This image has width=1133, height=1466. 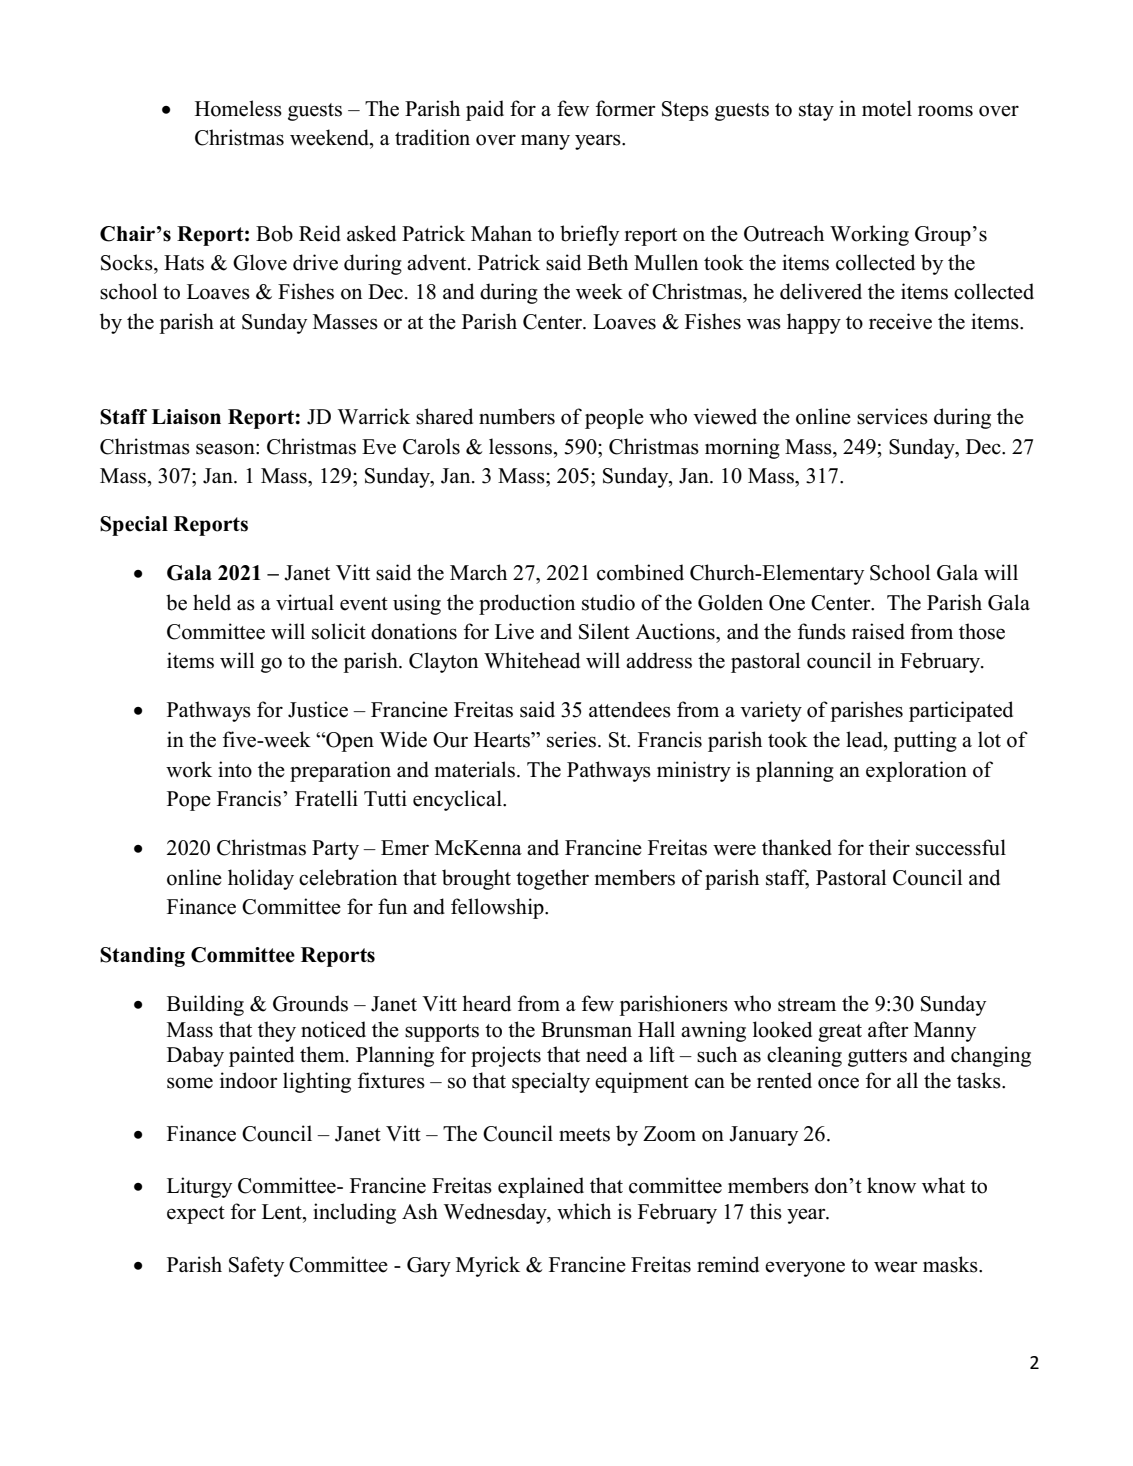 I want to click on many, so click(x=545, y=142).
